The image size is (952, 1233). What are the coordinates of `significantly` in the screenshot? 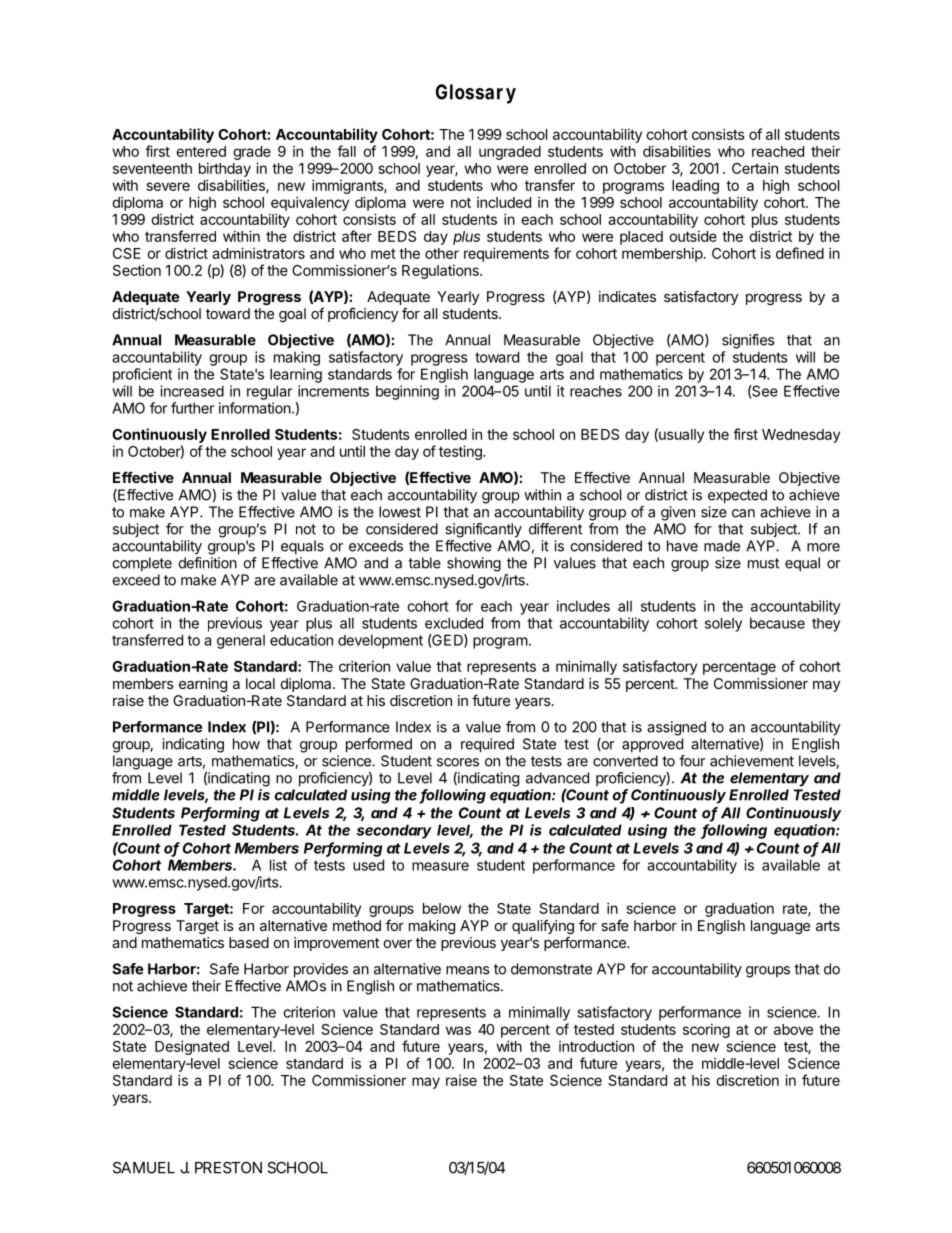 It's located at (483, 530).
